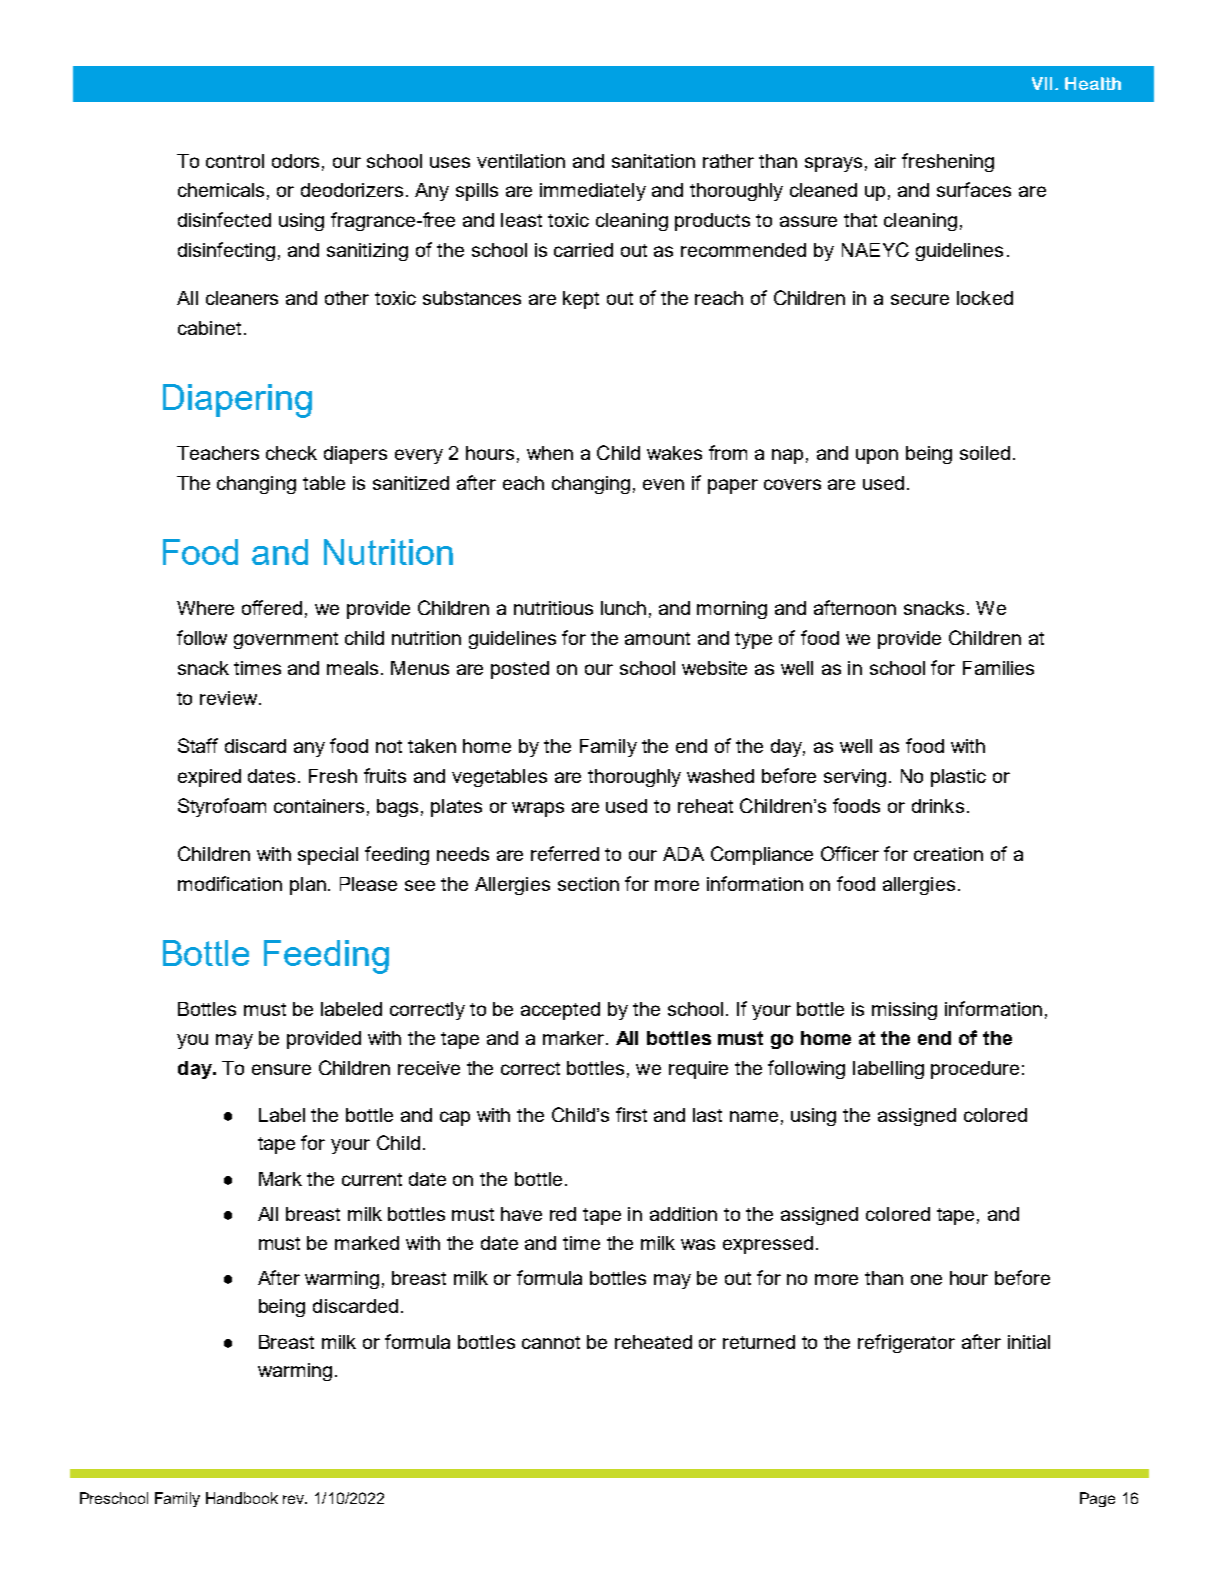  Describe the element at coordinates (674, 453) in the page. I see `wakes` at that location.
